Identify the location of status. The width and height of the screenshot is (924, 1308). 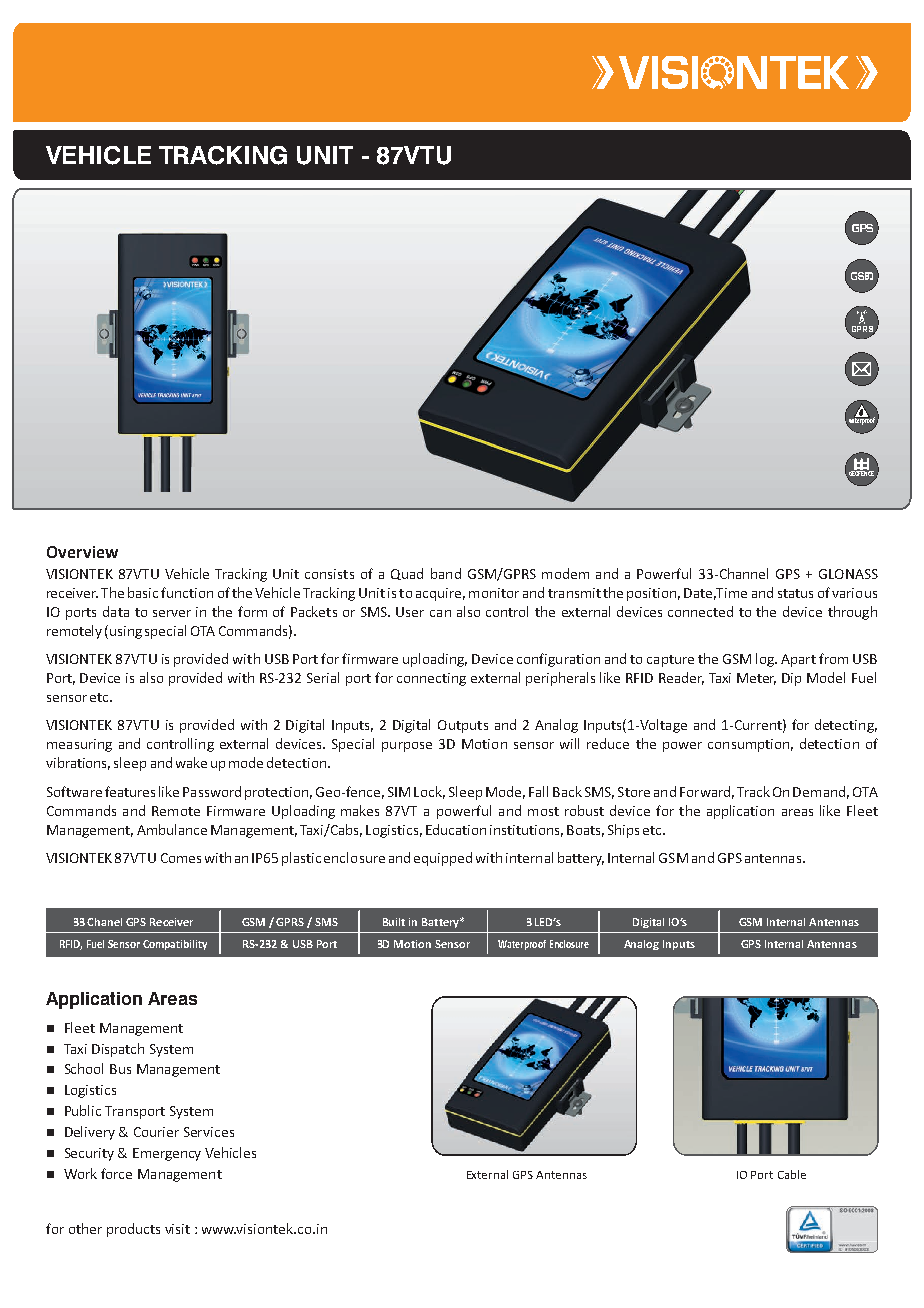
(795, 593).
